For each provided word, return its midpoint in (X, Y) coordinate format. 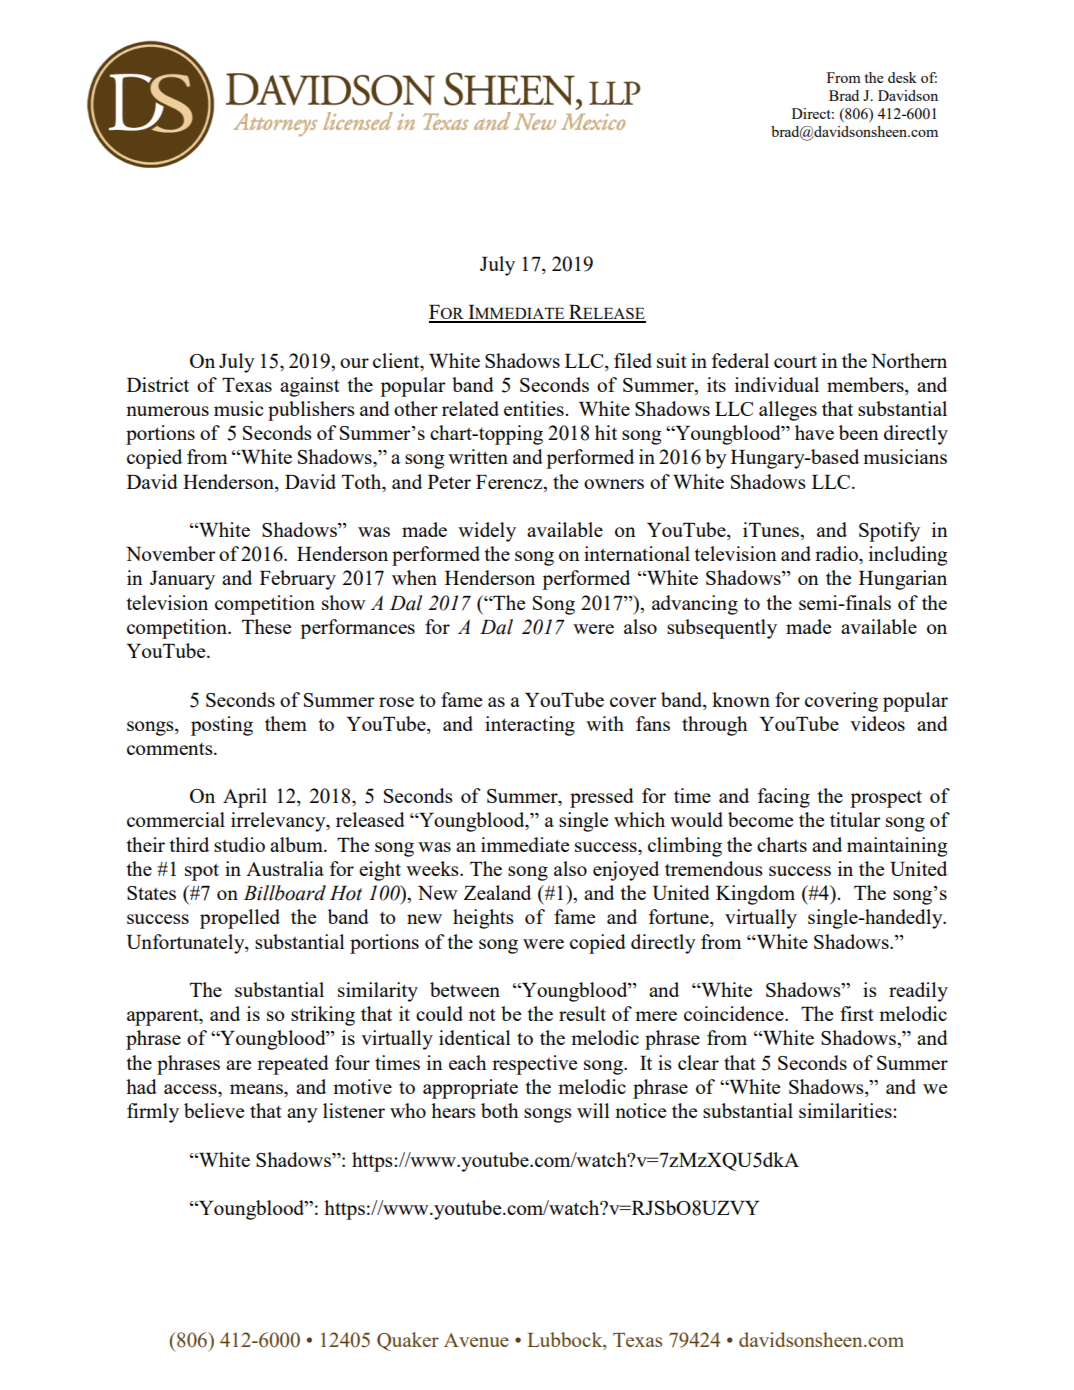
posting (222, 726)
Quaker (408, 1341)
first (857, 1013)
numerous (167, 411)
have (814, 432)
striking (323, 1016)
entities (535, 408)
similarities (846, 1110)
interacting (530, 726)
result (582, 1013)
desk (902, 77)
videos (877, 723)
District (158, 384)
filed (633, 360)
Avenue (476, 1340)
